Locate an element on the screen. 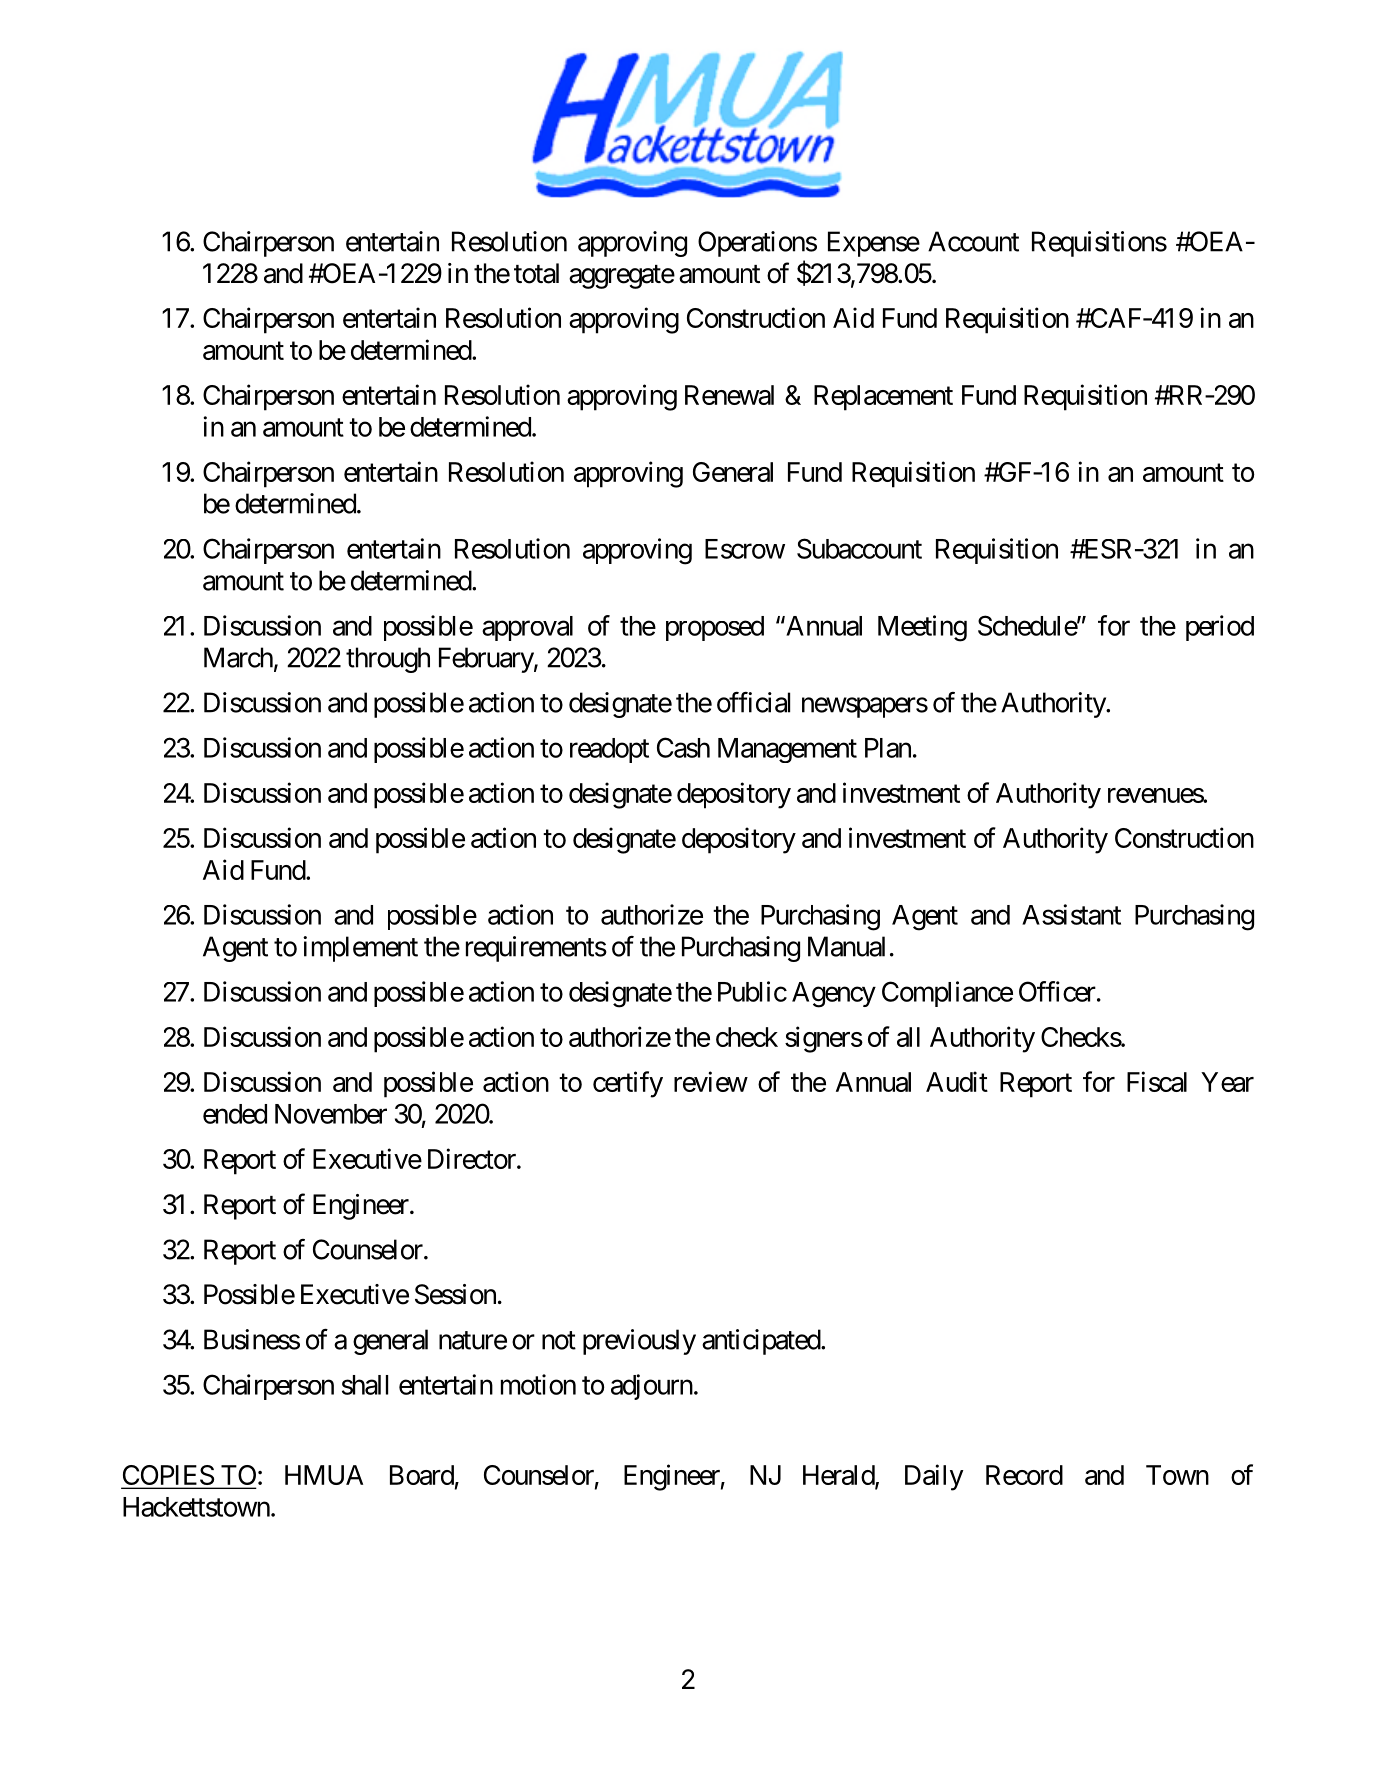 The width and height of the screenshot is (1373, 1772). Board is located at coordinates (422, 1475).
